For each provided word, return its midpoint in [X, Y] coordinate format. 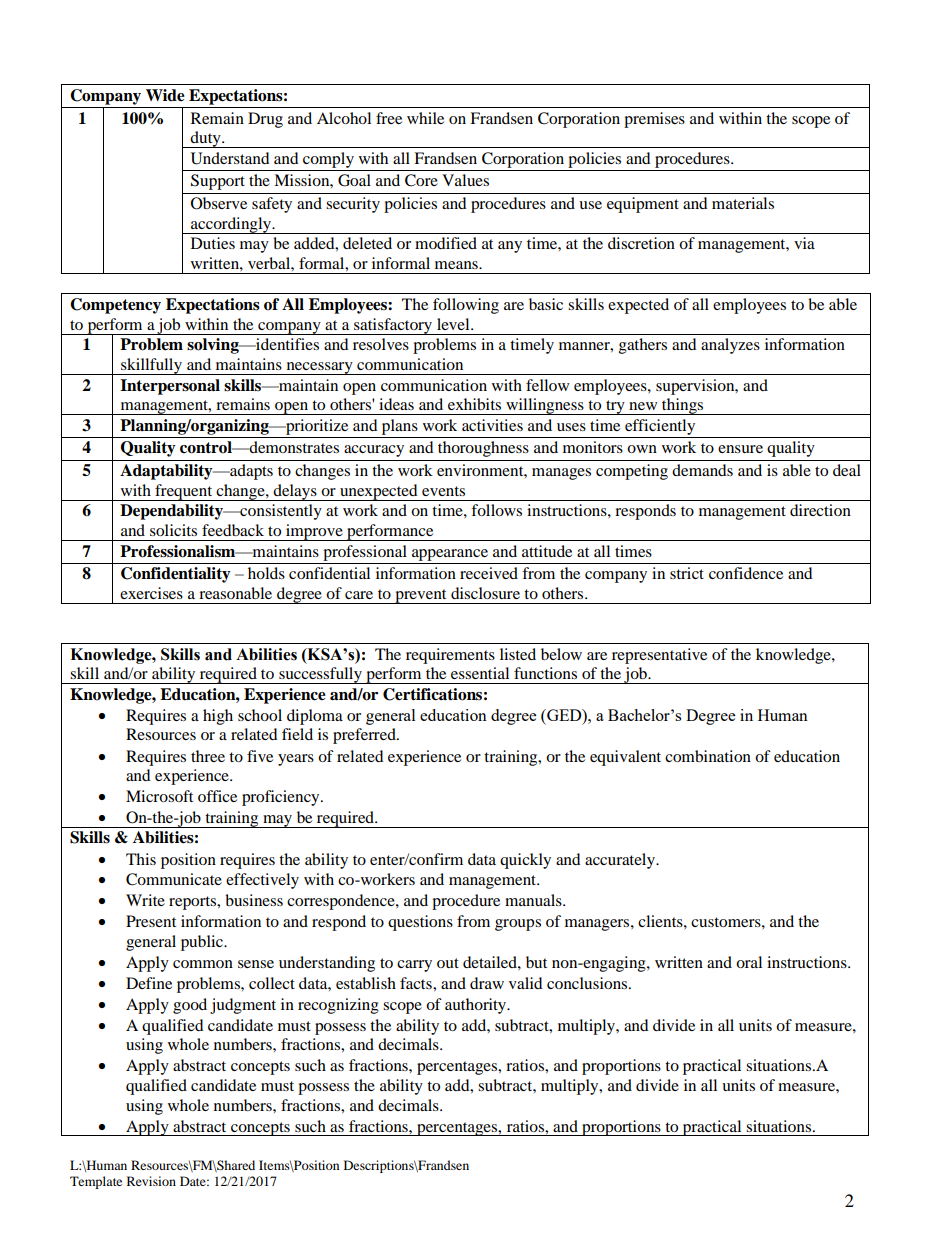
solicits [173, 530]
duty [206, 139]
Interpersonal [170, 387]
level [454, 324]
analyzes [730, 346]
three [208, 756]
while [425, 118]
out [448, 963]
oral [749, 962]
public [203, 943]
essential [480, 673]
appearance [450, 555]
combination [708, 756]
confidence [746, 573]
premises [654, 120]
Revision [151, 1181]
